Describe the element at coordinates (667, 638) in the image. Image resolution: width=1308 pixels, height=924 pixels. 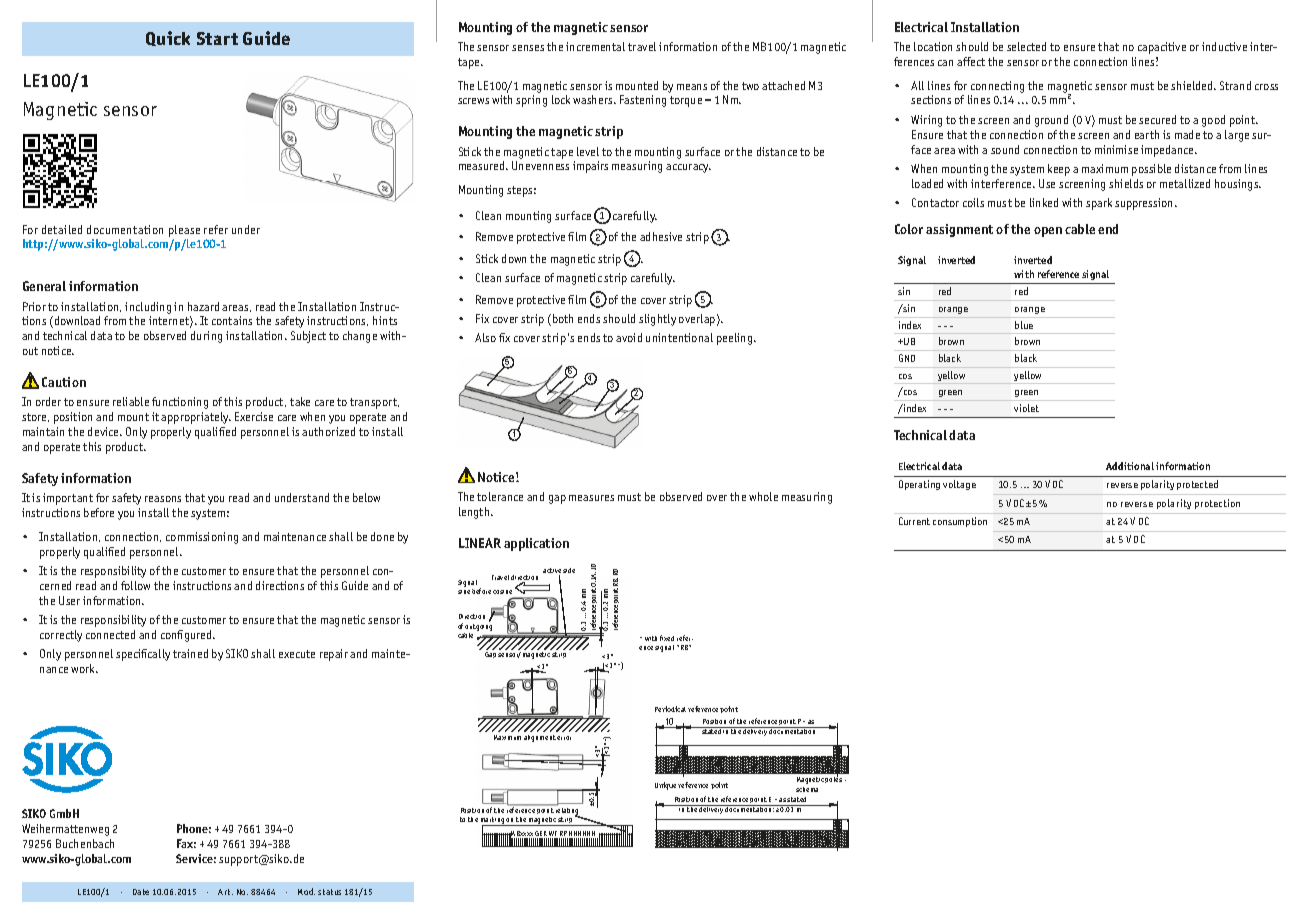
I see `fixed` at that location.
